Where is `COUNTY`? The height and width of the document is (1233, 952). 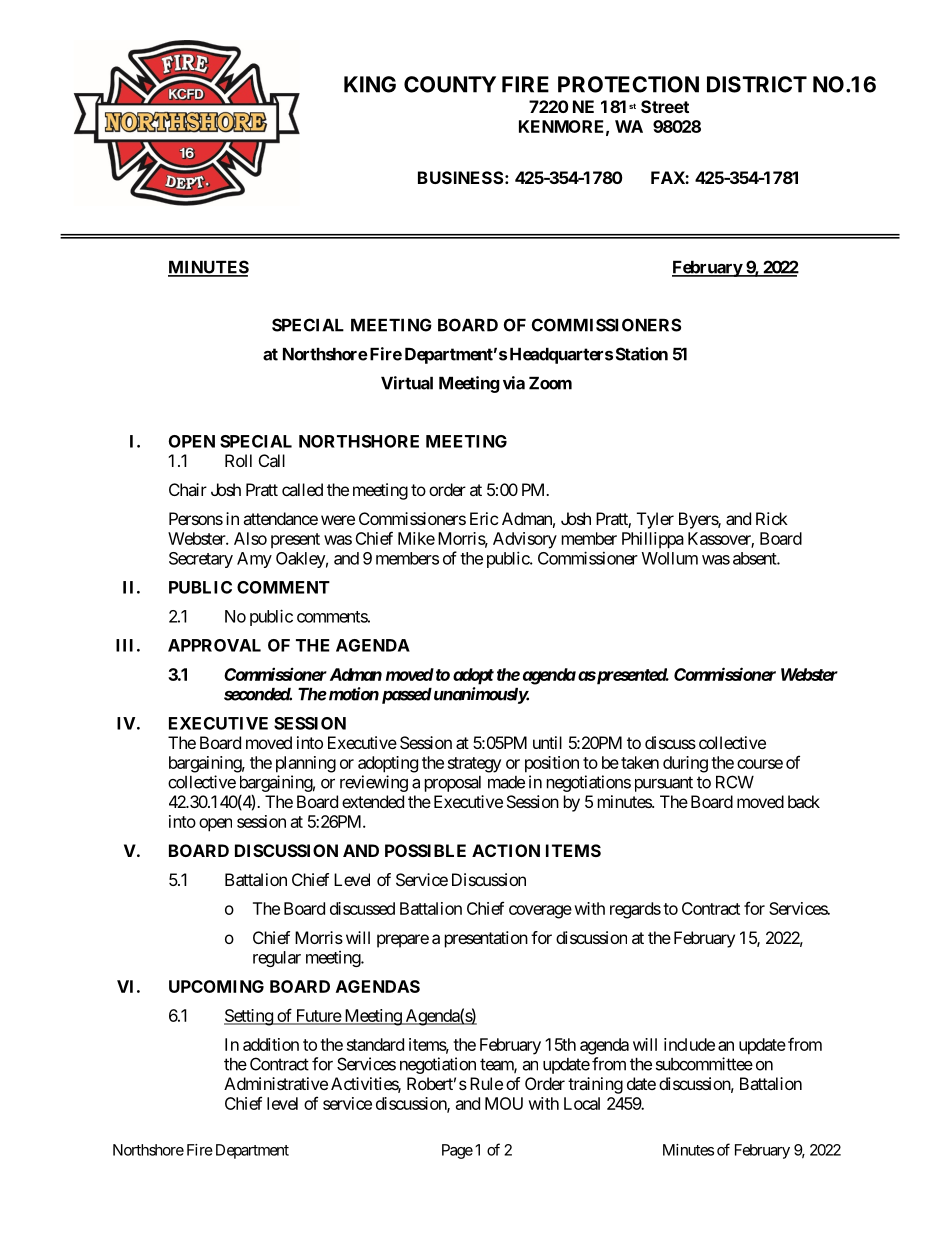 COUNTY is located at coordinates (450, 84).
